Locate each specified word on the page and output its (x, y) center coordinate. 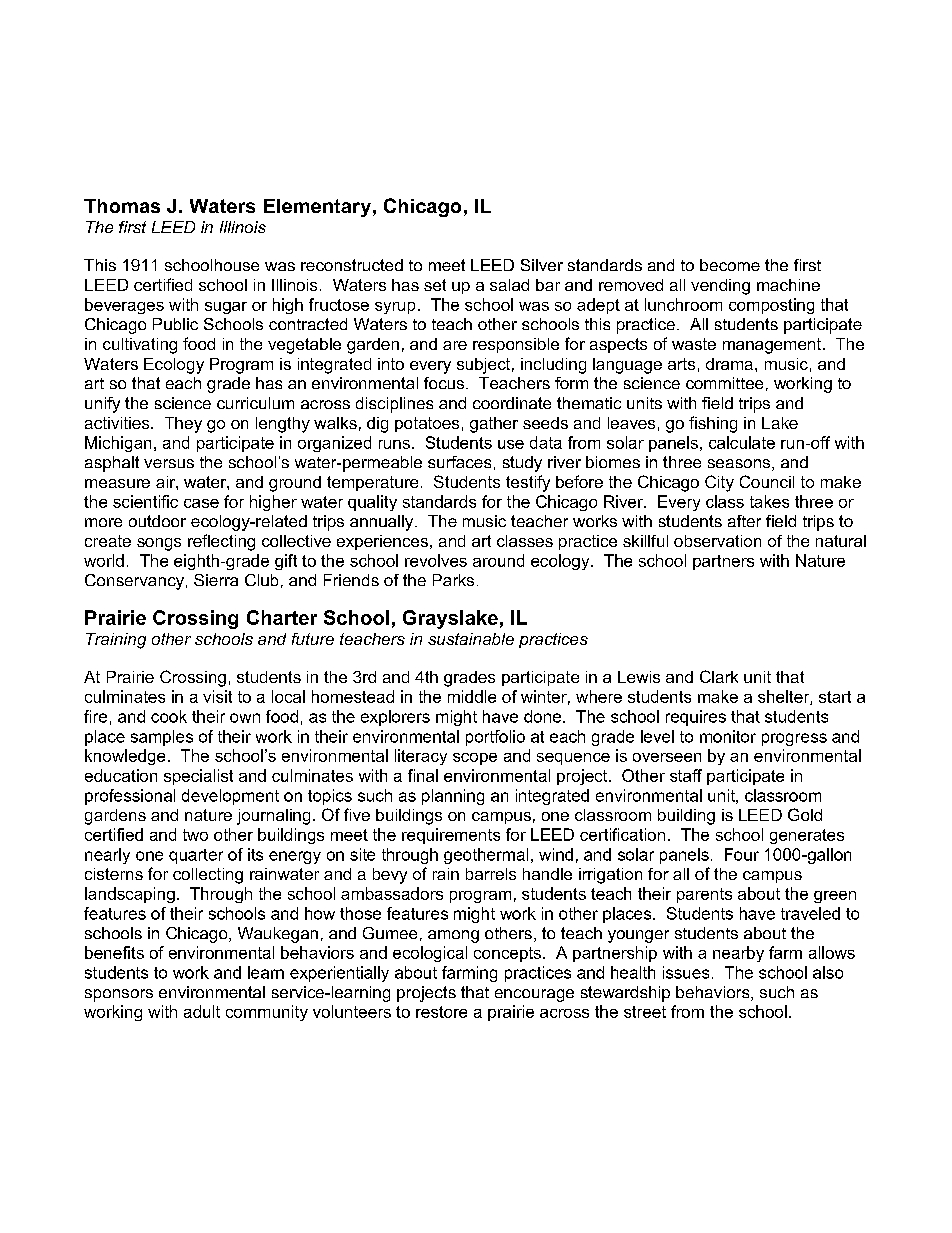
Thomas (122, 206)
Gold (805, 814)
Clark (719, 676)
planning (453, 797)
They (183, 425)
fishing (713, 424)
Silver (542, 265)
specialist (198, 777)
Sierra (216, 580)
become (730, 265)
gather (494, 425)
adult (202, 1011)
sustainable (471, 639)
